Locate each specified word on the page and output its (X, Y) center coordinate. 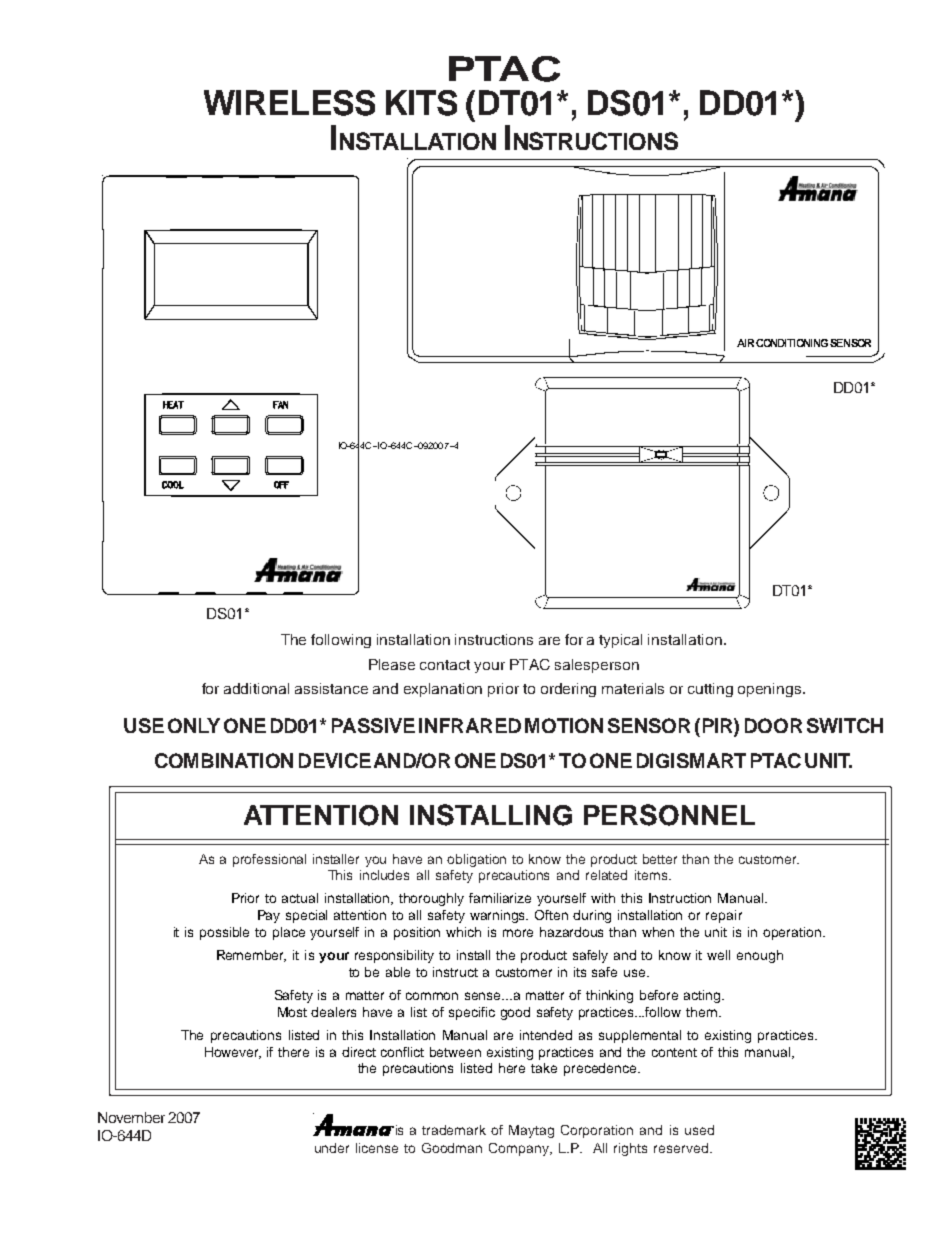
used (699, 1130)
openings (771, 690)
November (131, 1117)
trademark (454, 1130)
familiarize (500, 898)
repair (724, 916)
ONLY (194, 725)
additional (256, 688)
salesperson (597, 666)
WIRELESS (289, 103)
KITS (421, 103)
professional (269, 860)
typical (620, 641)
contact (445, 665)
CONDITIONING (792, 343)
